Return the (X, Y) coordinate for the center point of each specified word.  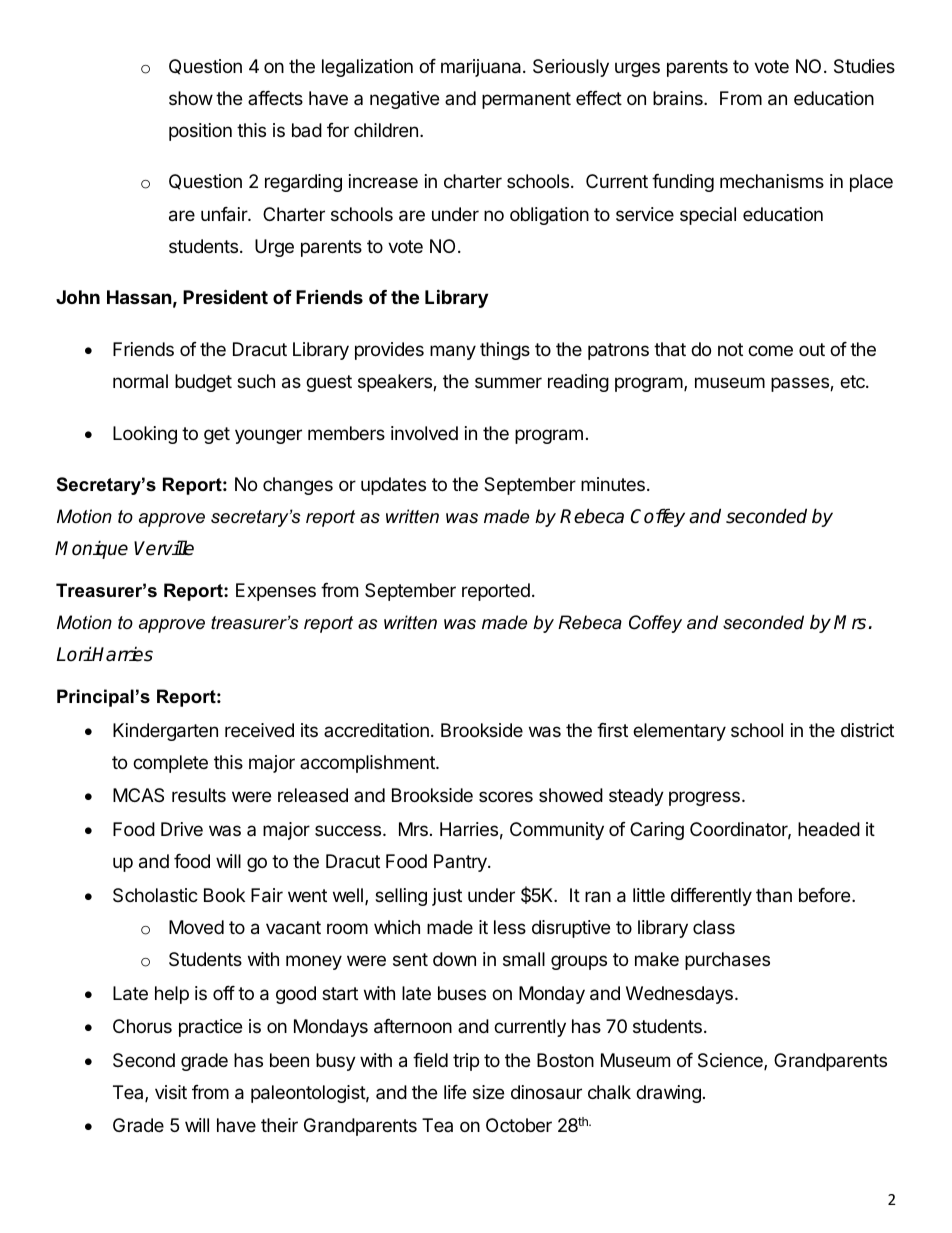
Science (731, 1061)
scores (506, 796)
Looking (145, 435)
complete (170, 764)
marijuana (482, 68)
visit (171, 1092)
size (488, 1092)
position (200, 132)
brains (679, 98)
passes (801, 384)
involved (424, 433)
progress (704, 798)
